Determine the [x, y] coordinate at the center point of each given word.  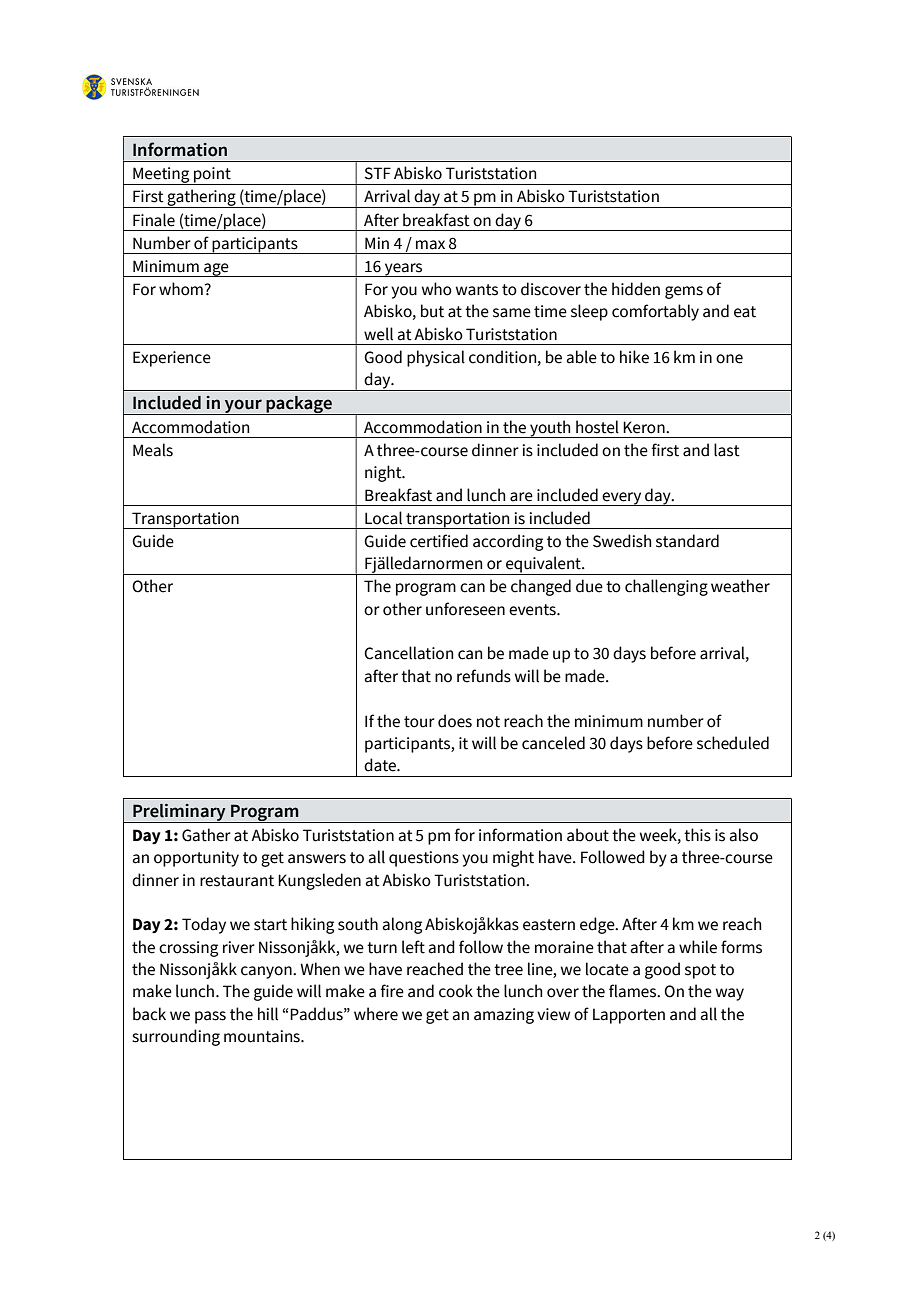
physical [436, 358]
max [430, 245]
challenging [666, 587]
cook [456, 991]
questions [424, 859]
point [212, 176]
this [697, 835]
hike [634, 357]
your [243, 407]
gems [684, 292]
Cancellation [408, 653]
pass [210, 1017]
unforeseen [465, 609]
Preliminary [179, 813]
